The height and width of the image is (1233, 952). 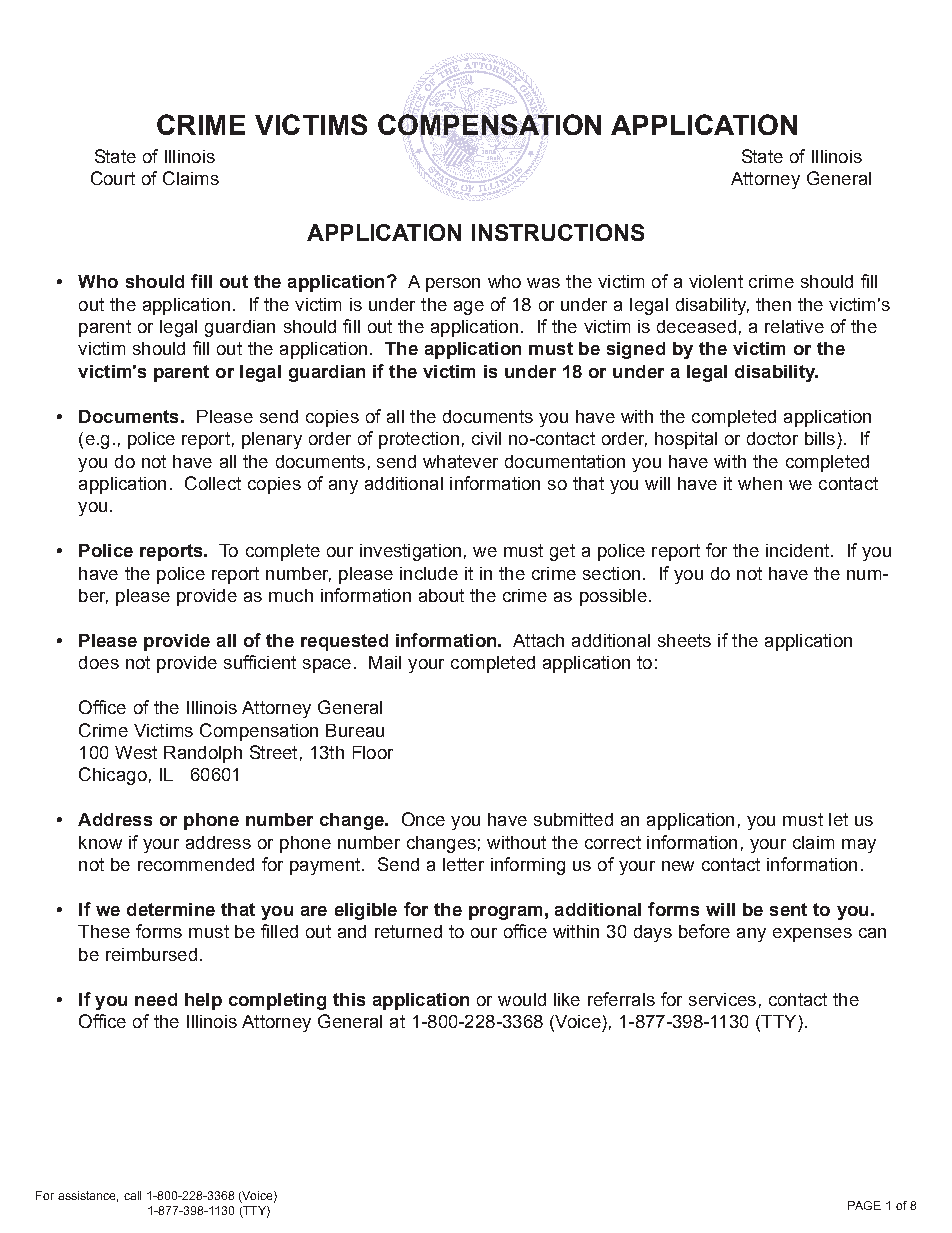 I want to click on INSTRUCTIONS, so click(x=558, y=232).
